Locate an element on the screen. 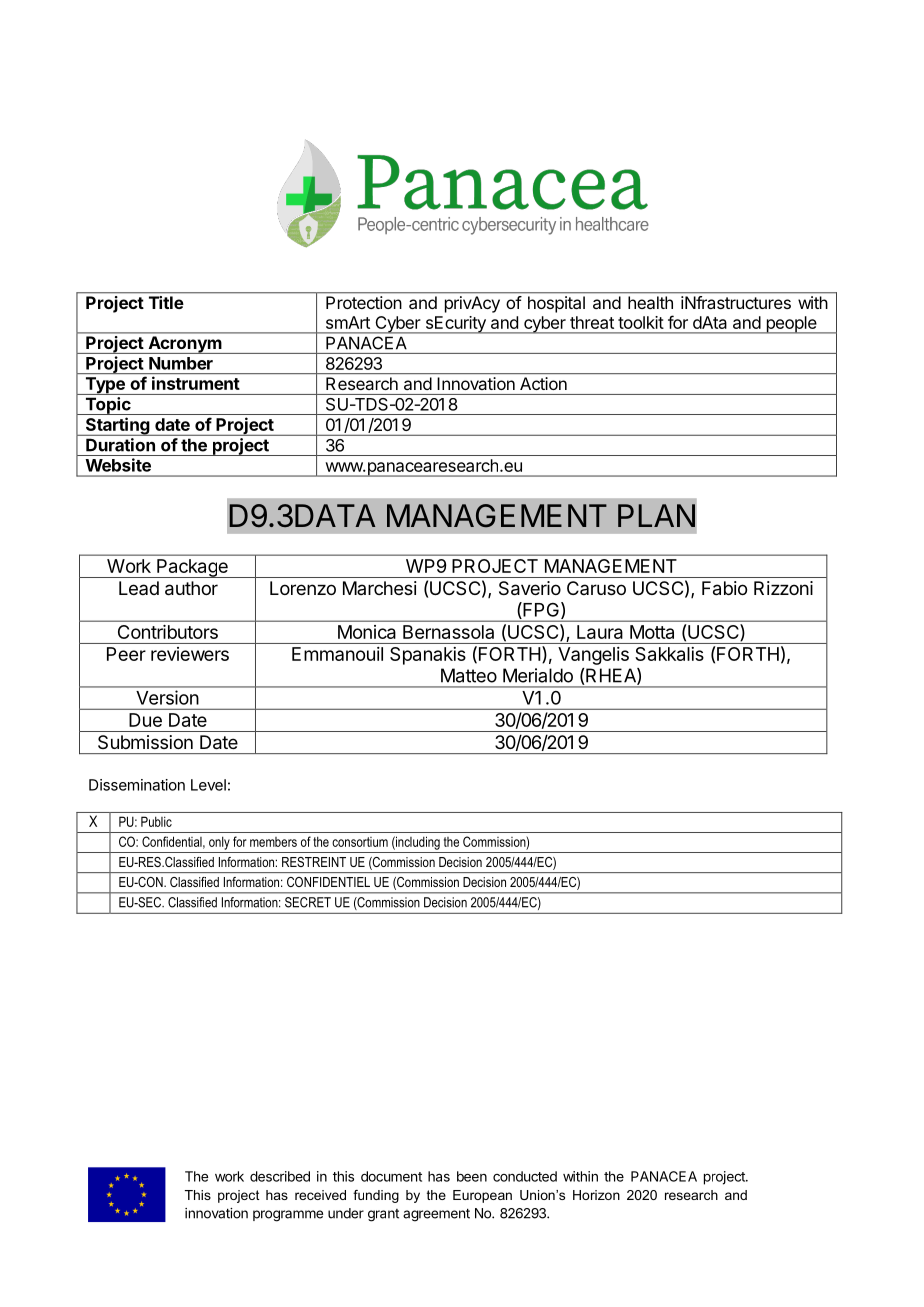  conducted is located at coordinates (525, 1176).
